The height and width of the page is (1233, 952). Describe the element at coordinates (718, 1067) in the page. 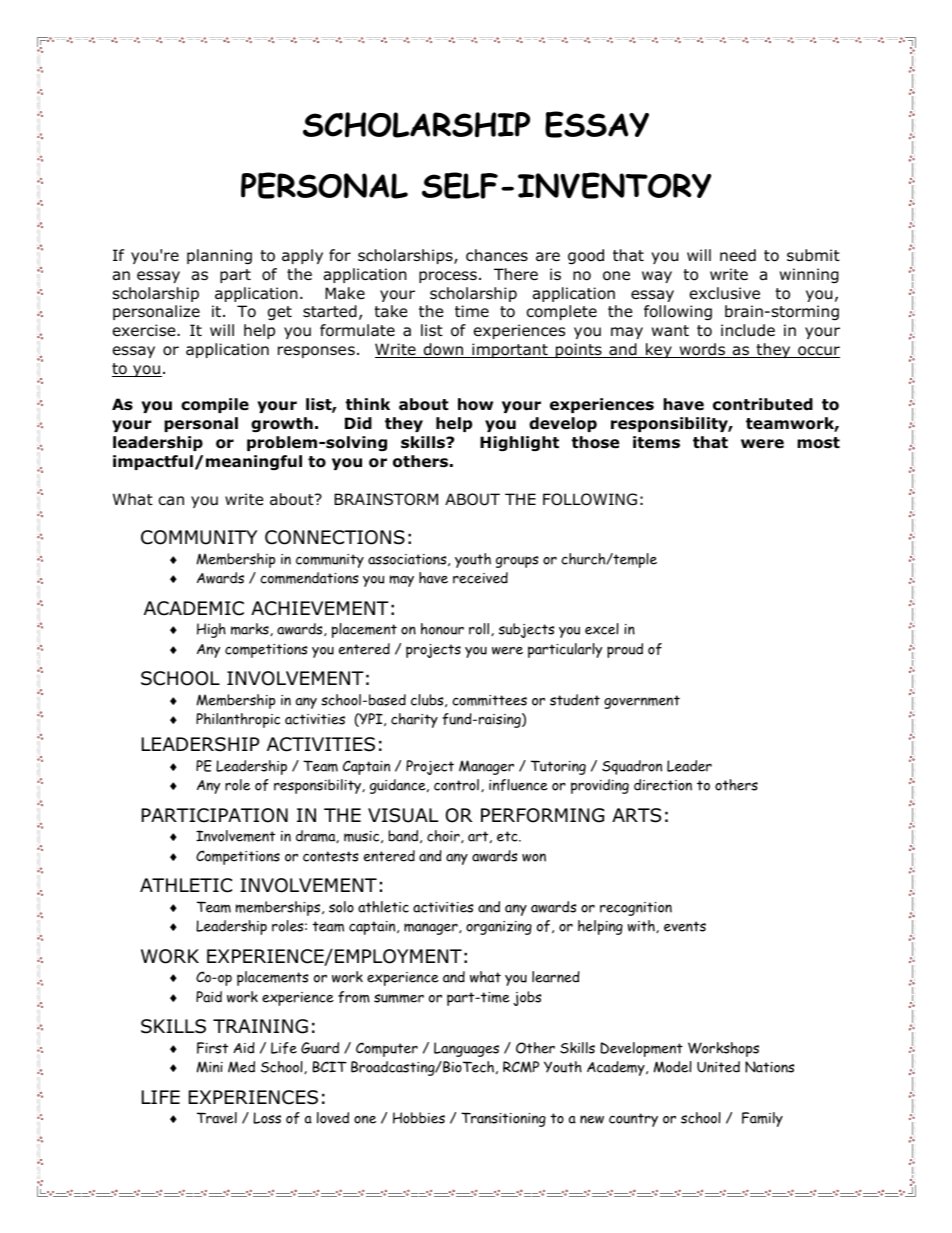

I see `United` at that location.
